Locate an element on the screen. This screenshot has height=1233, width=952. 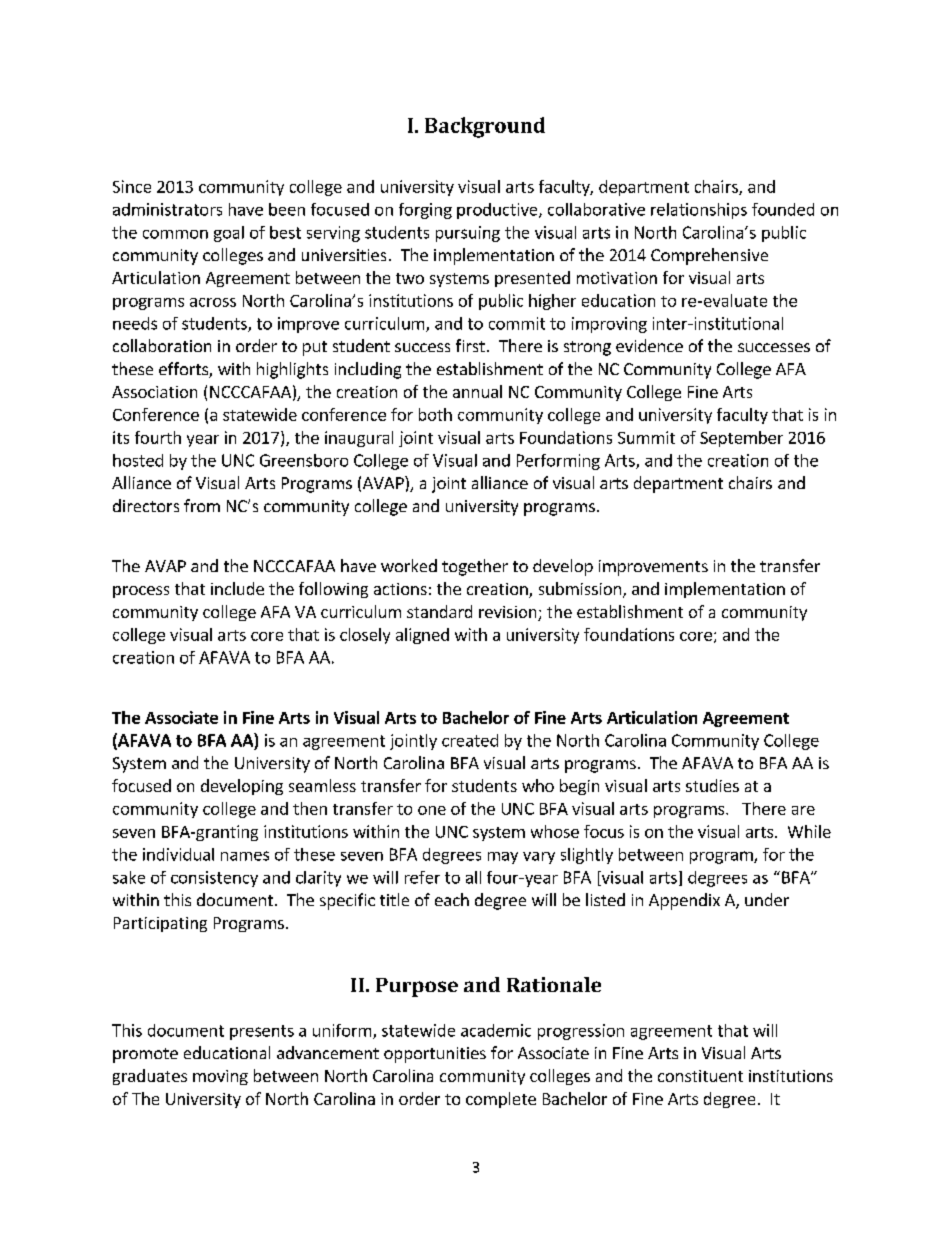
created is located at coordinates (470, 740).
